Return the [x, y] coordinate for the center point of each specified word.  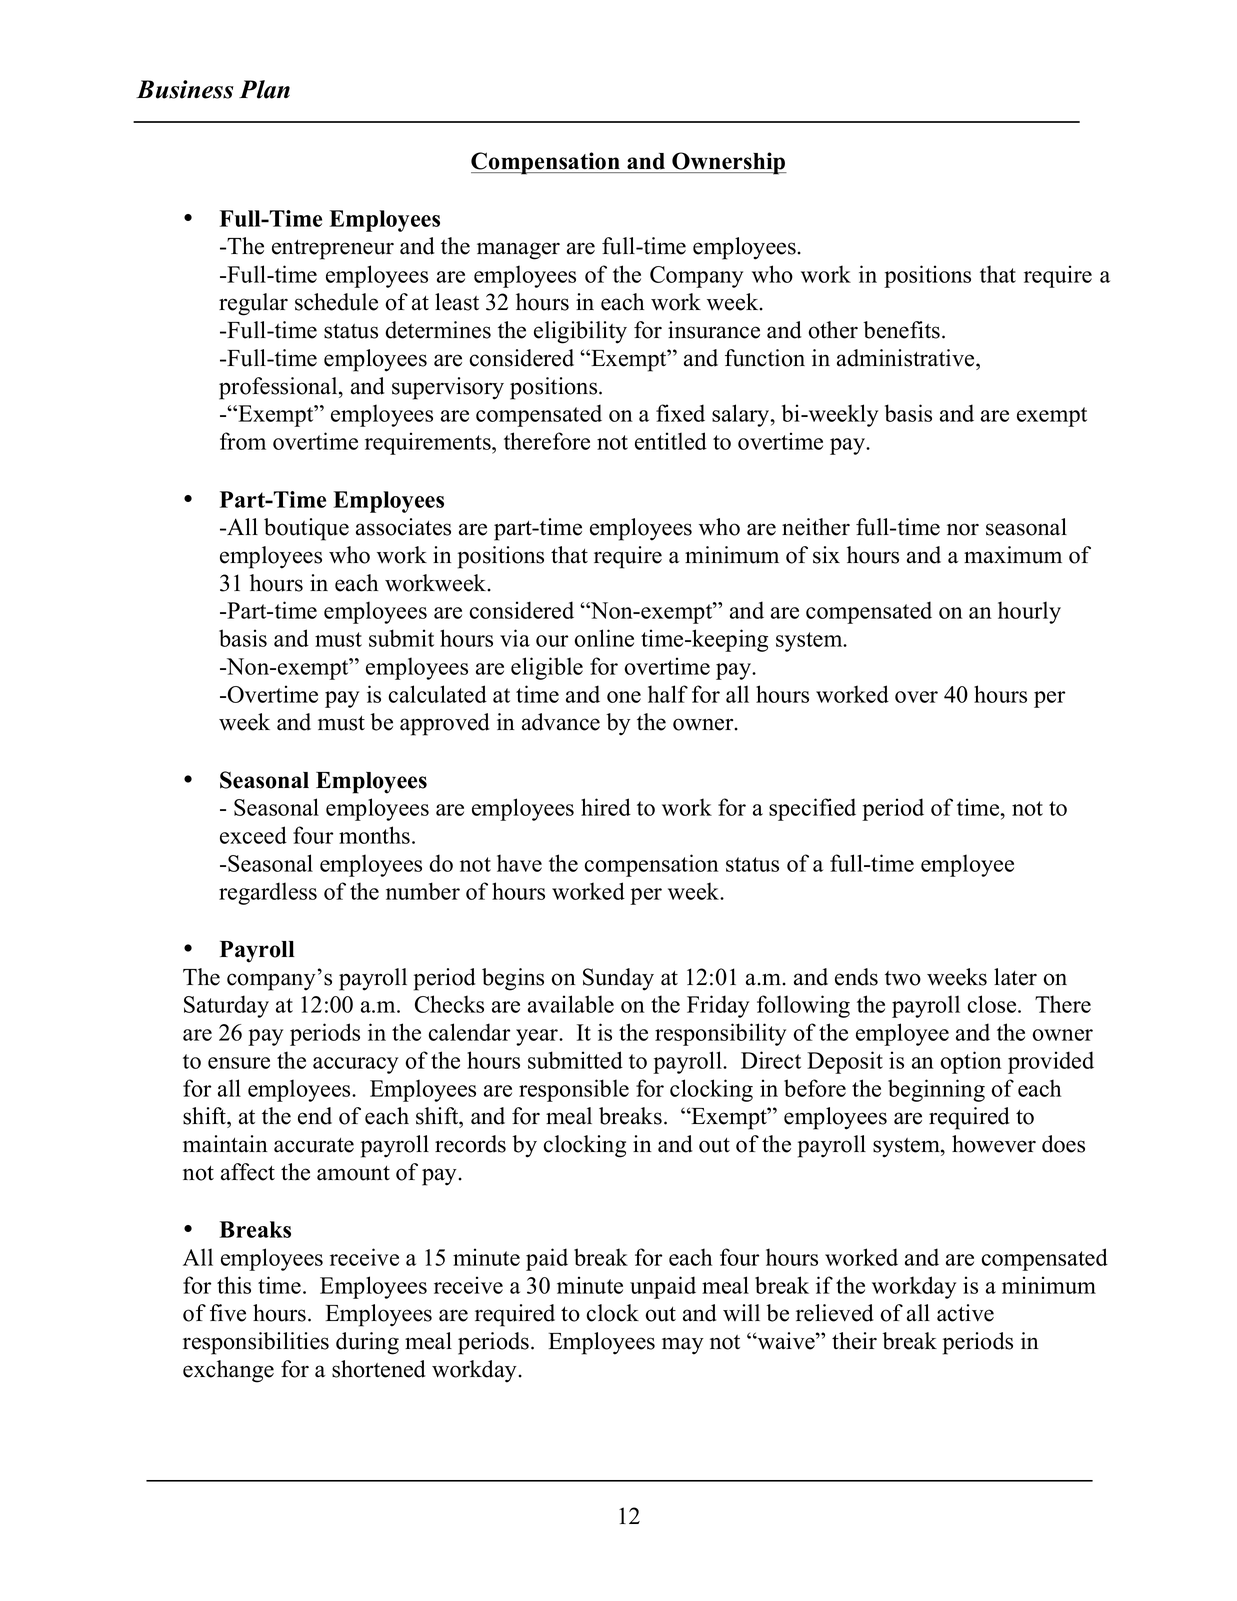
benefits [901, 330]
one [624, 697]
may [683, 1346]
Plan [264, 89]
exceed [253, 835]
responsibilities [256, 1343]
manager [518, 251]
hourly [1029, 612]
